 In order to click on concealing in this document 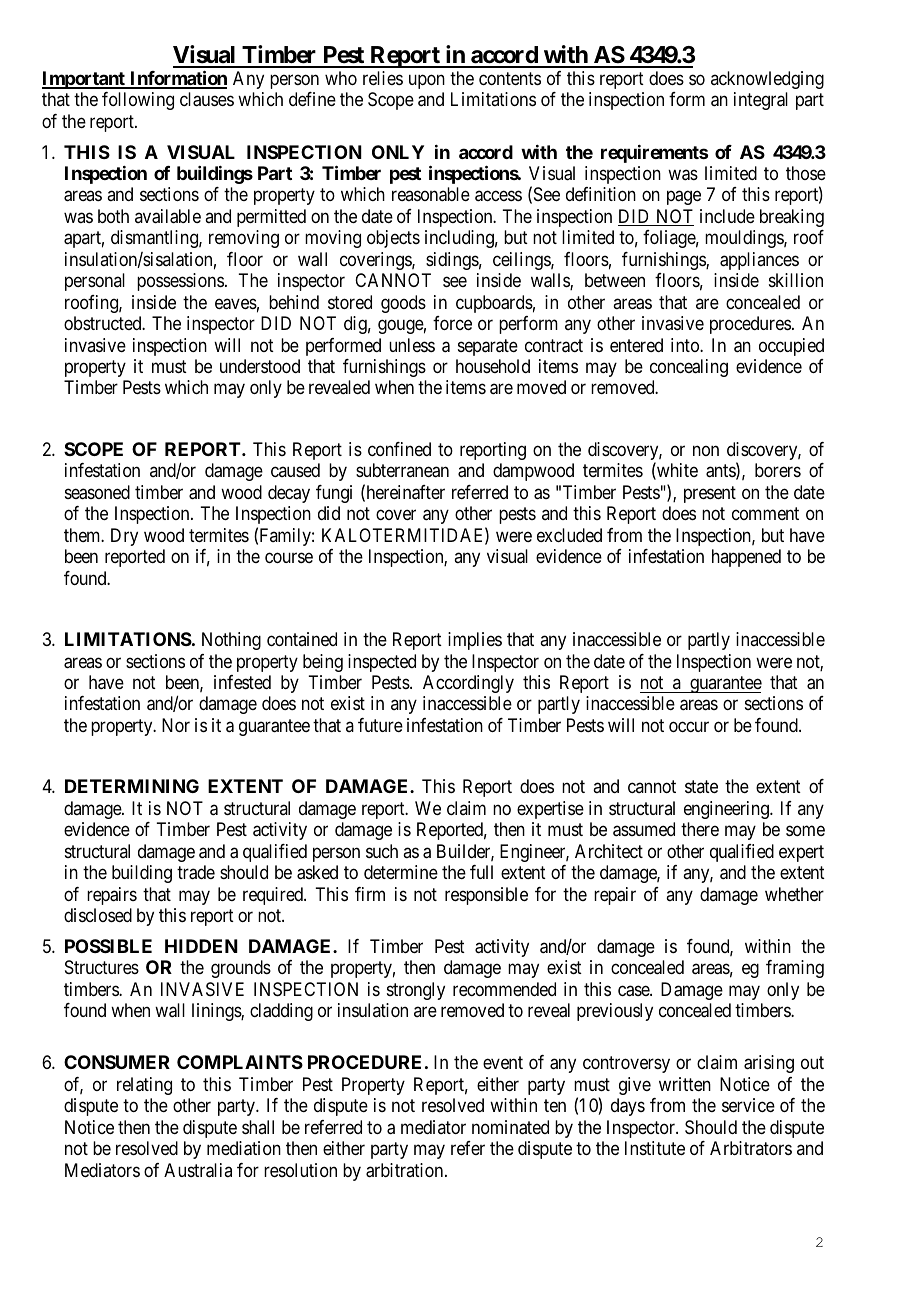, I will do `click(689, 368)`.
